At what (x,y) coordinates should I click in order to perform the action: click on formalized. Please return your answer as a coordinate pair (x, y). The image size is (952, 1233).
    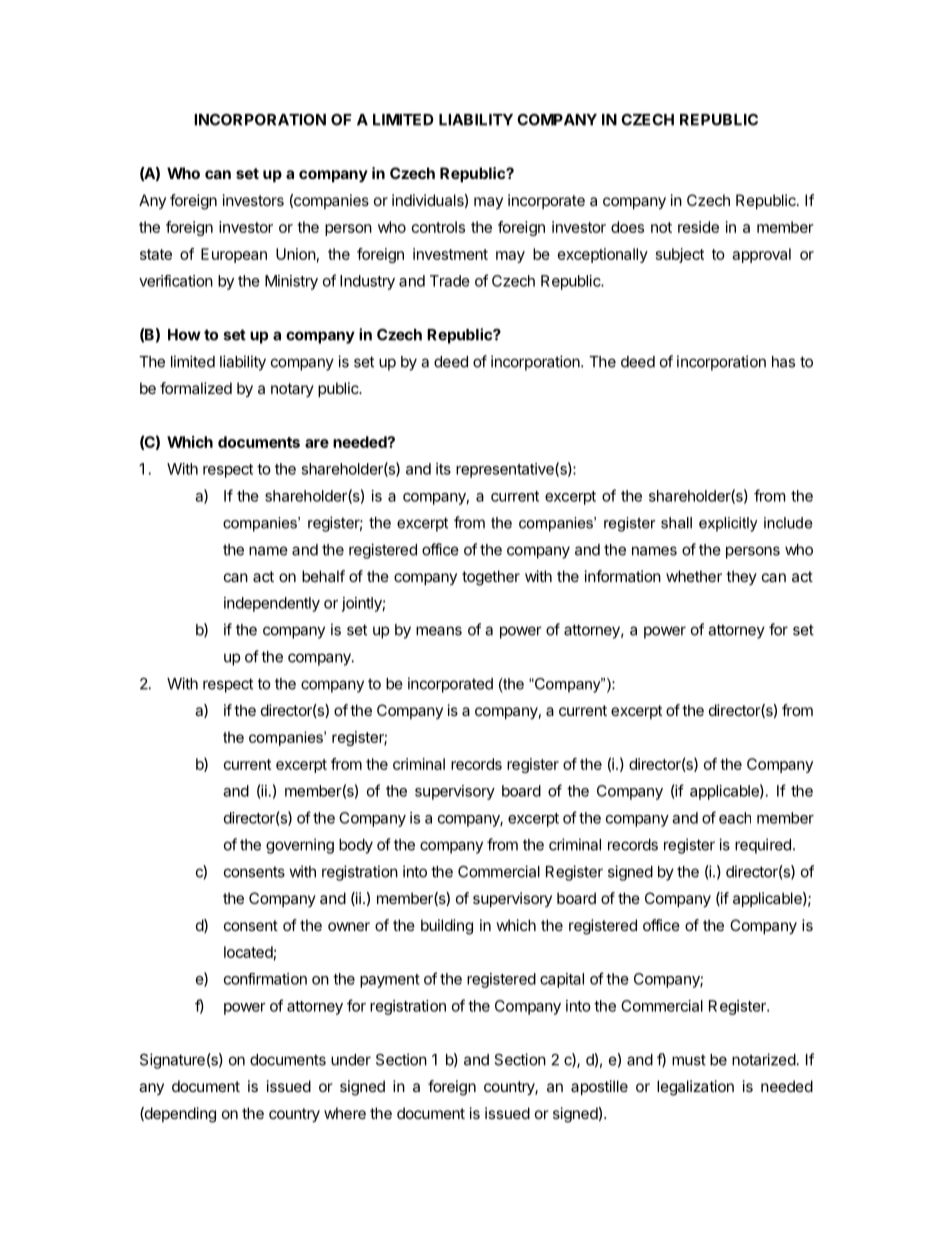
    Looking at the image, I should click on (196, 388).
